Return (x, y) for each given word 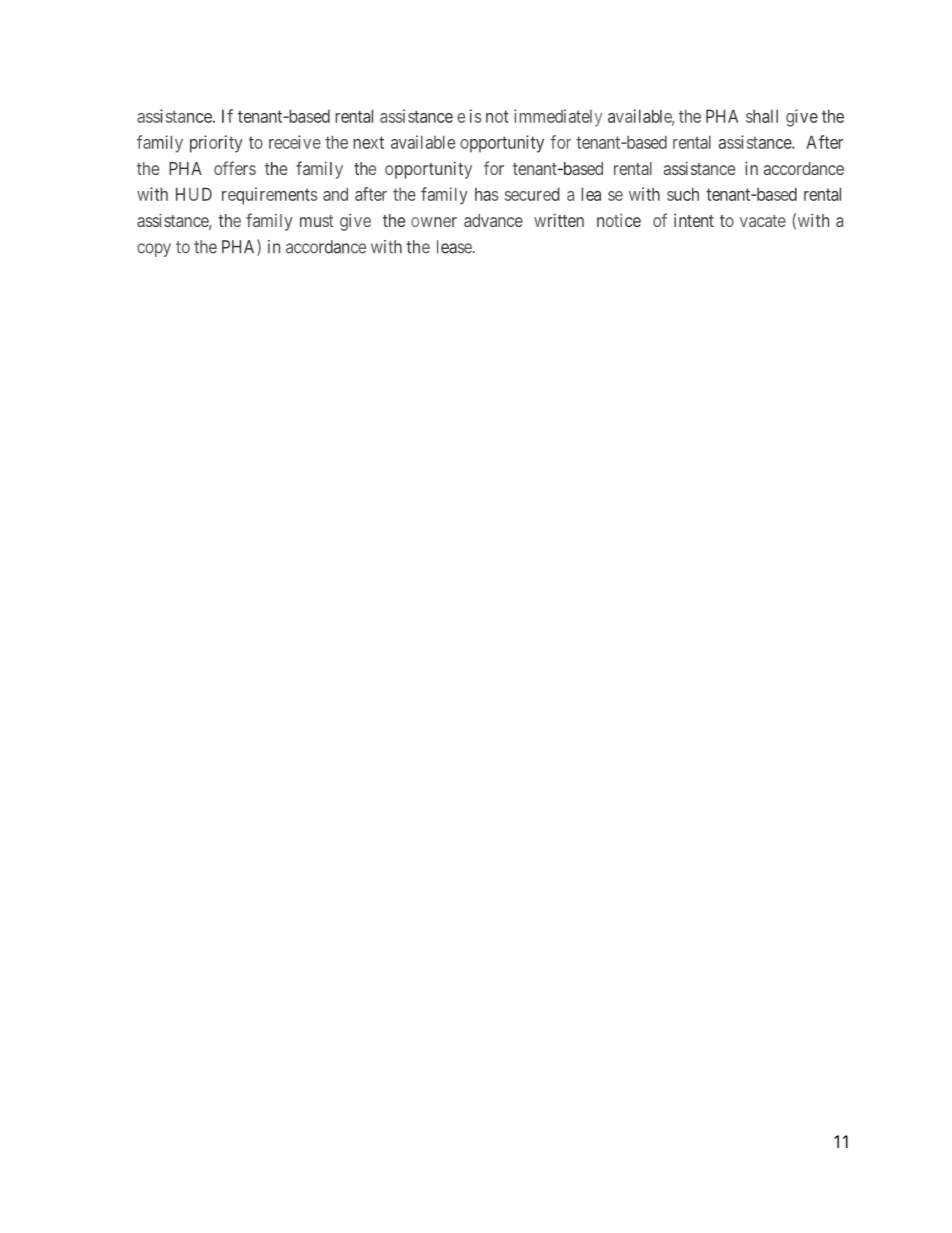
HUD (194, 194)
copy (154, 250)
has (486, 194)
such (683, 194)
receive (295, 142)
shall (762, 116)
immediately (558, 118)
